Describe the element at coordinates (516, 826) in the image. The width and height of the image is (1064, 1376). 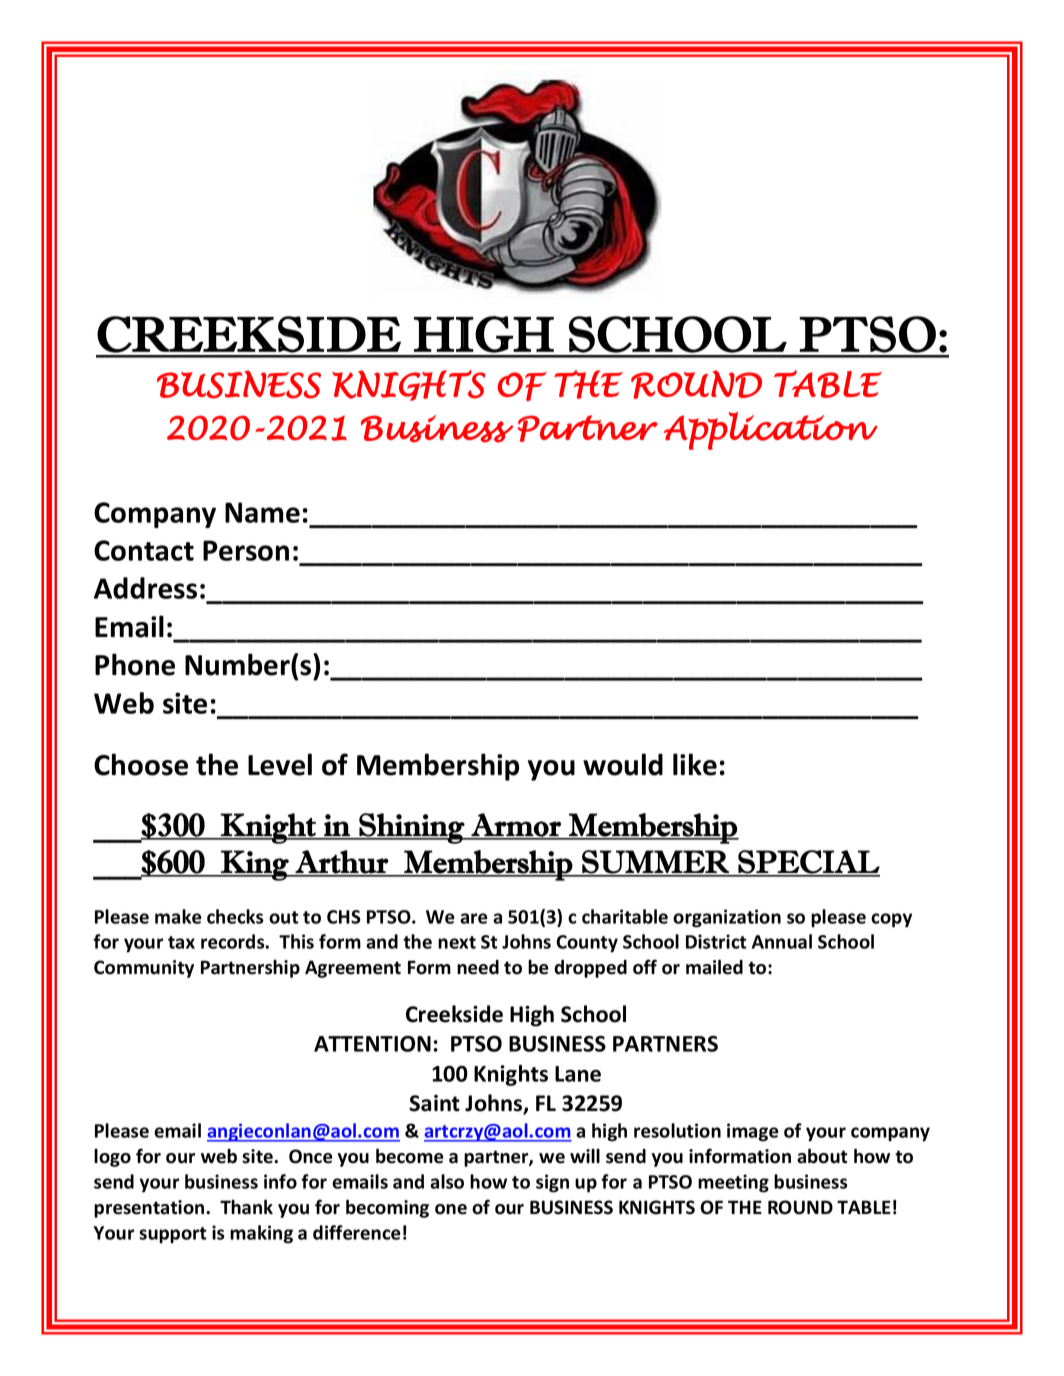
I see `Armor` at that location.
